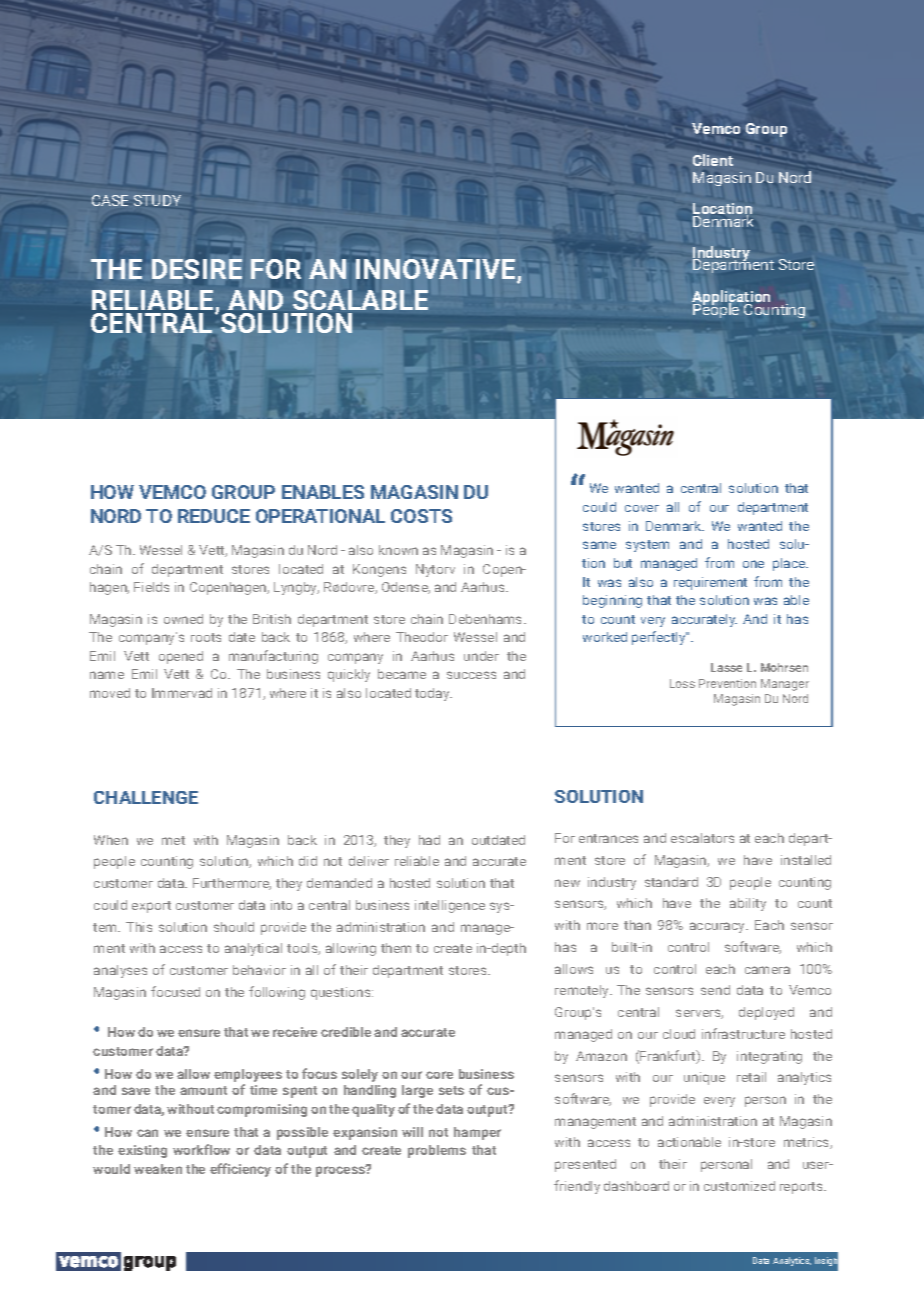  Describe the element at coordinates (181, 657) in the screenshot. I see `opened` at that location.
